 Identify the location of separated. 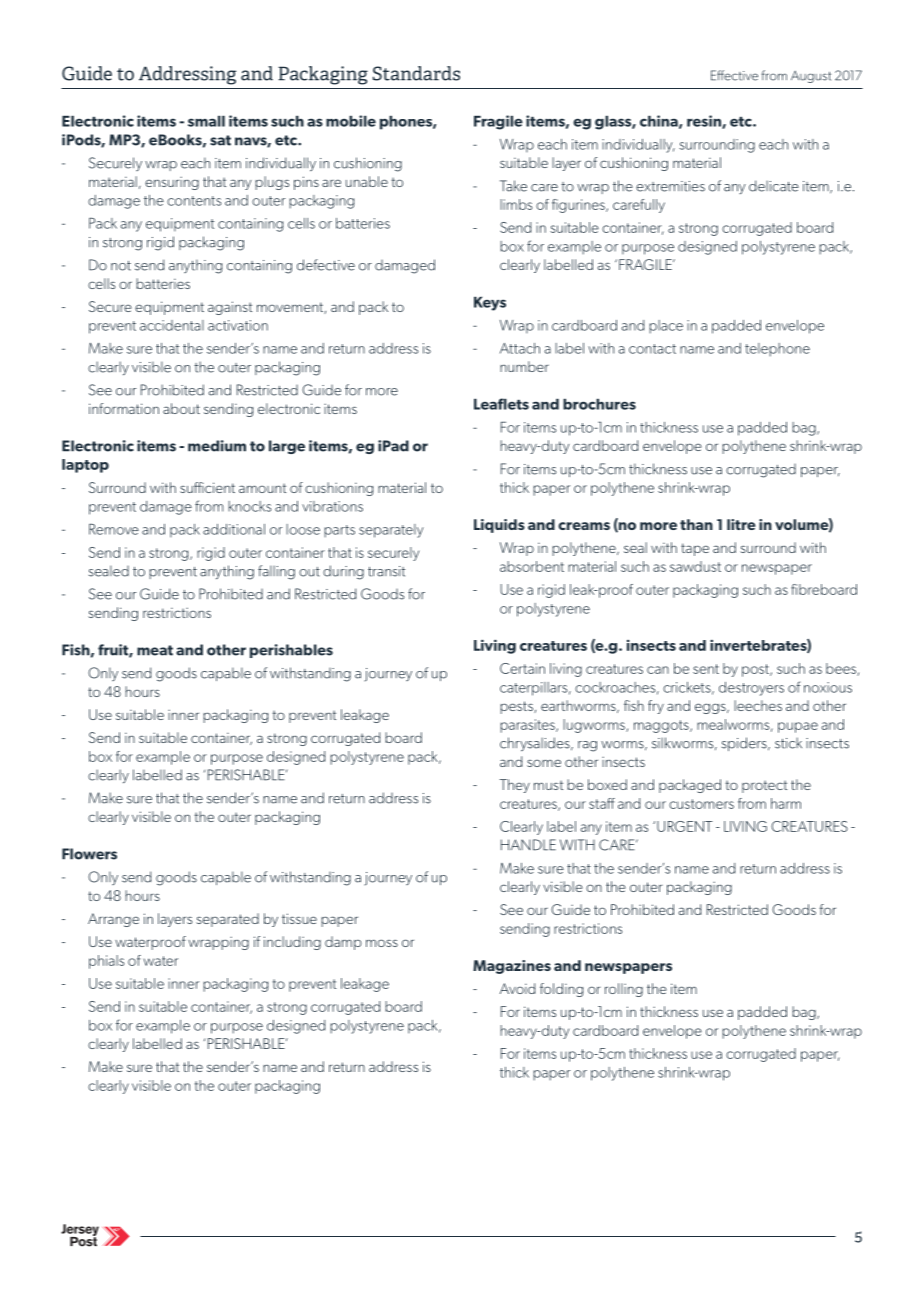
(227, 920).
